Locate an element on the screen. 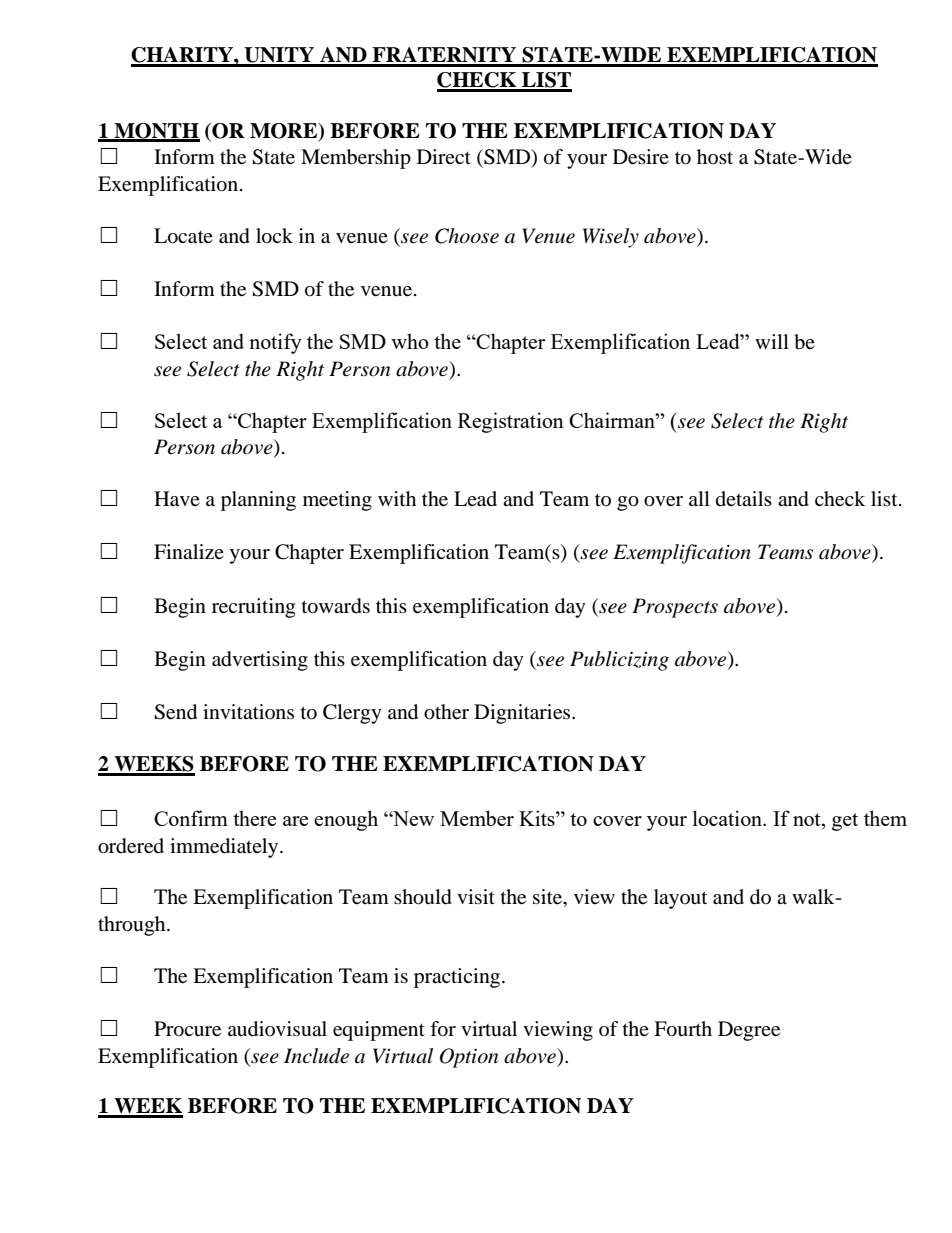  MORE is located at coordinates (285, 131).
